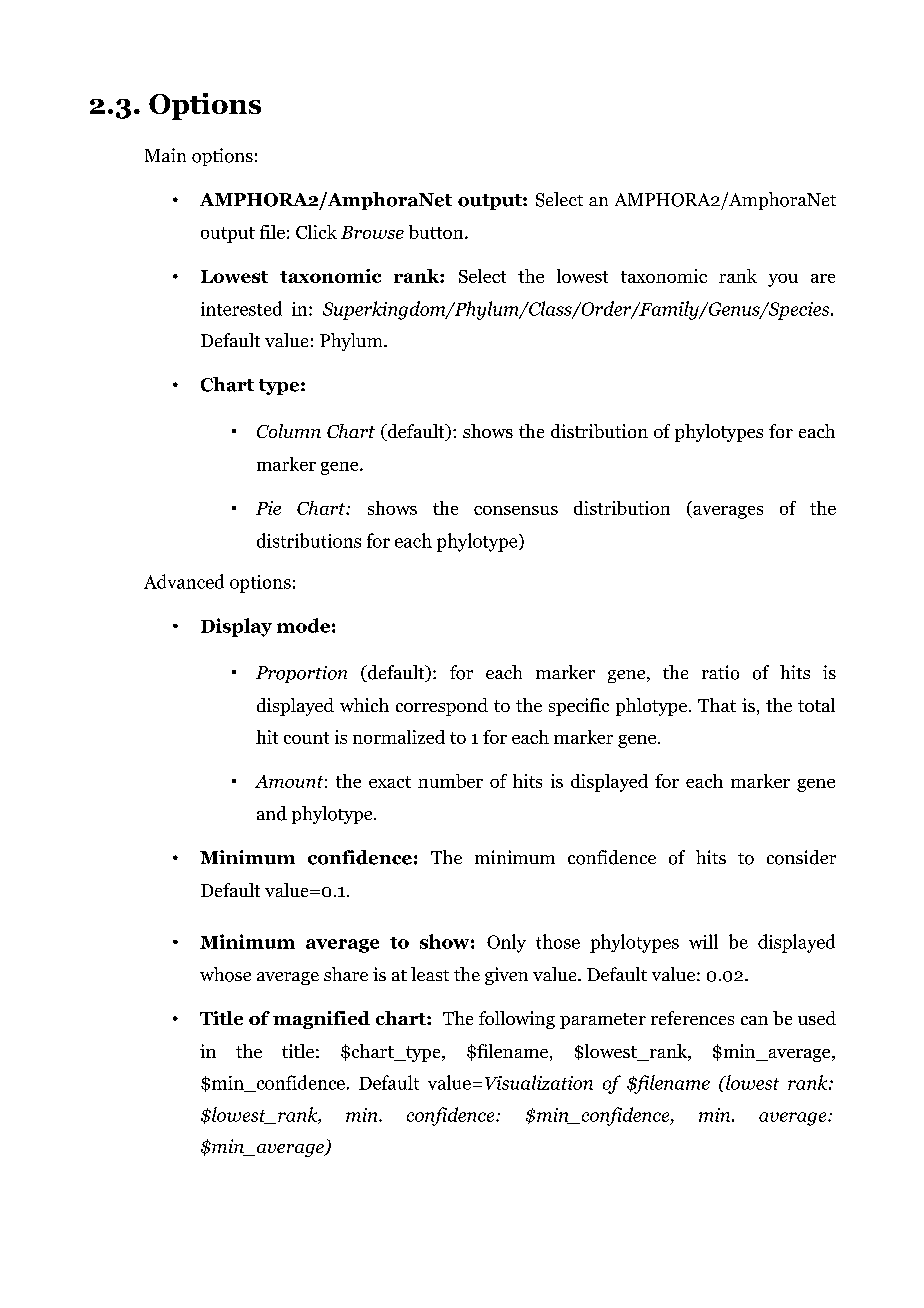 The width and height of the screenshot is (924, 1308). What do you see at coordinates (506, 976) in the screenshot?
I see `given` at bounding box center [506, 976].
